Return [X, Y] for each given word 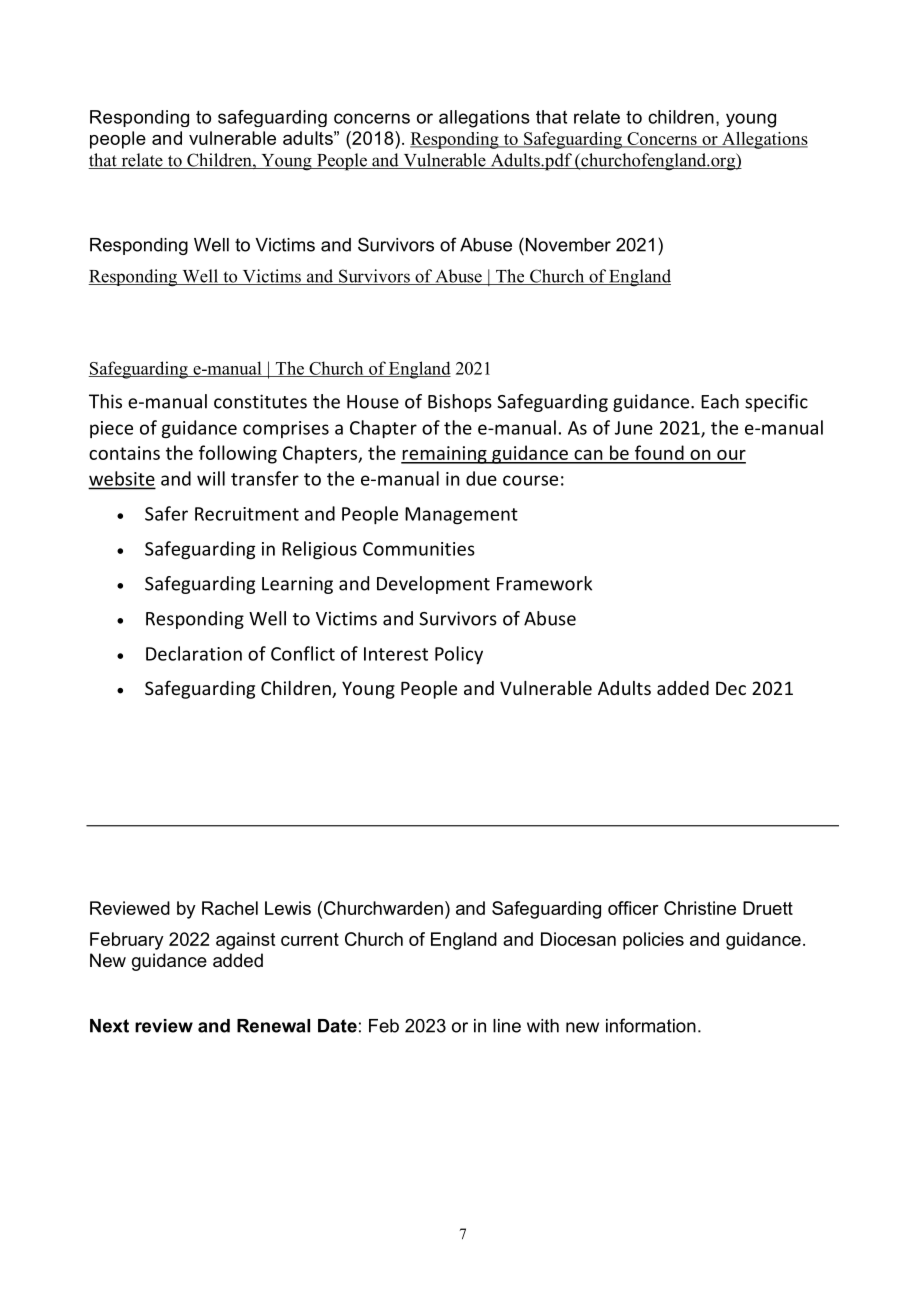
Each [720, 401]
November [568, 245]
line [507, 1026]
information [651, 1025]
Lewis [288, 908]
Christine [700, 908]
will [211, 478]
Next [109, 1026]
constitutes [260, 401]
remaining [445, 455]
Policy [459, 655]
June [634, 428]
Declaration [194, 653]
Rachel [230, 908]
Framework [544, 583]
